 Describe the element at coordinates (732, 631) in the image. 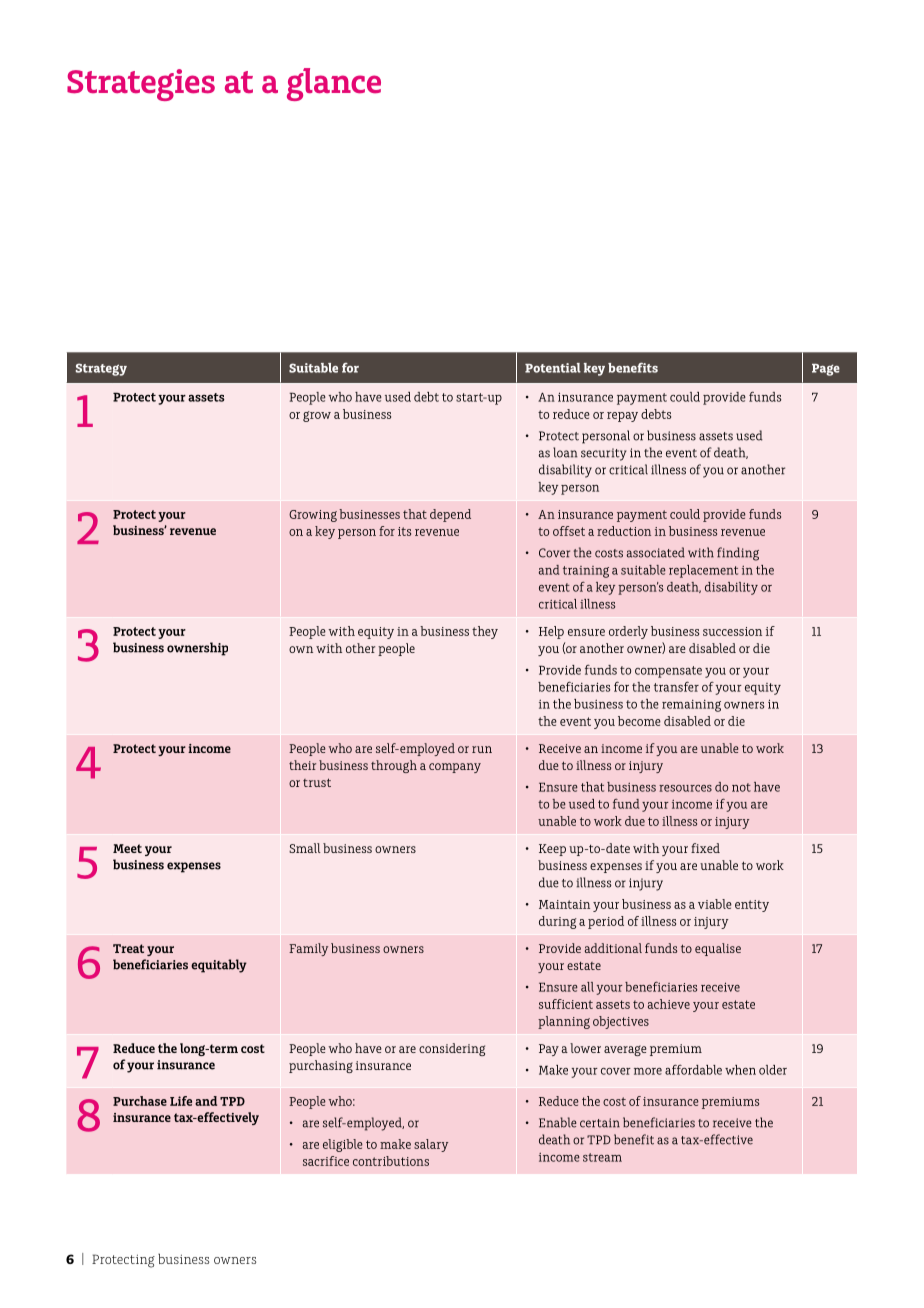

I see `succession` at that location.
